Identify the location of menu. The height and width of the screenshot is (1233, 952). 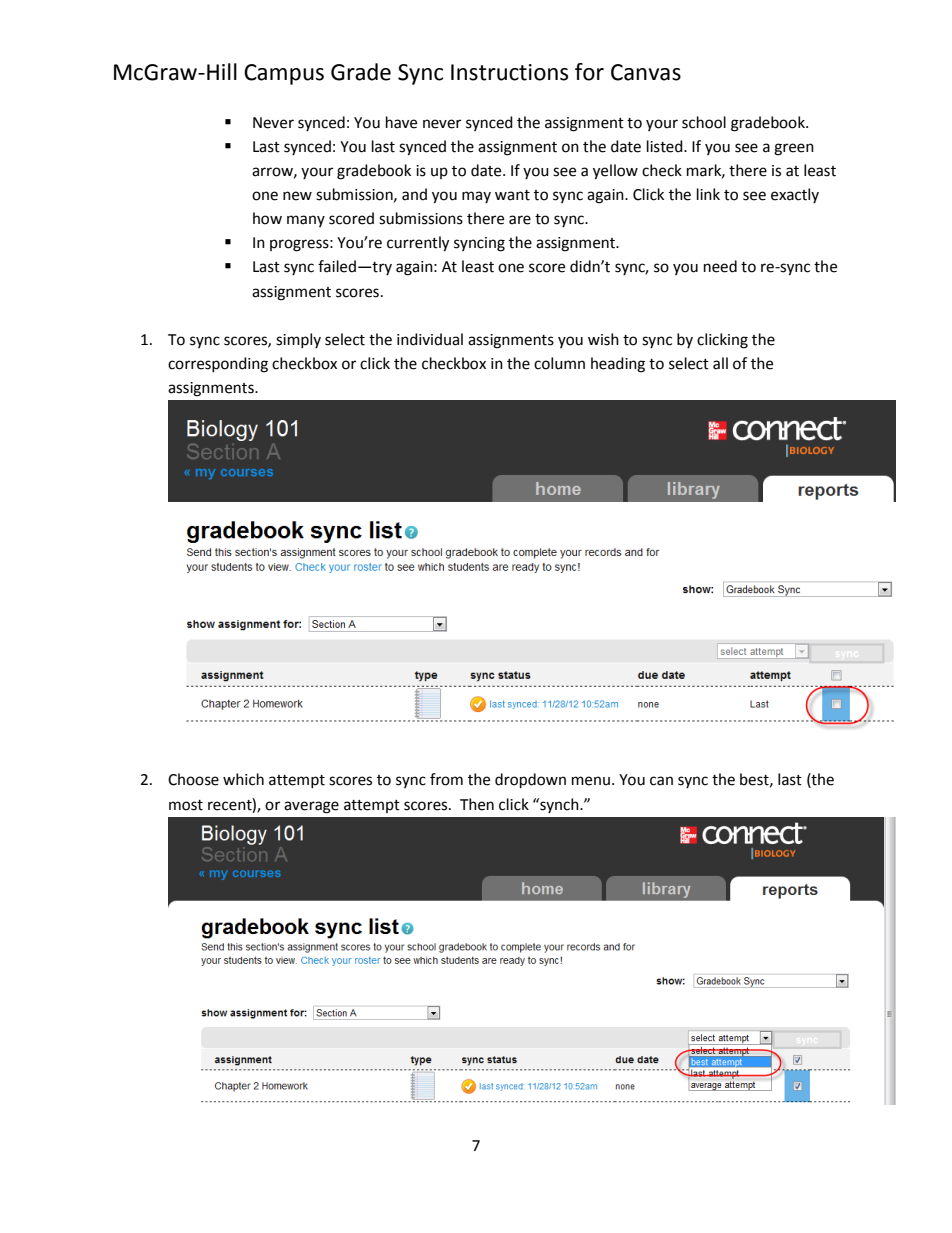
(591, 781).
